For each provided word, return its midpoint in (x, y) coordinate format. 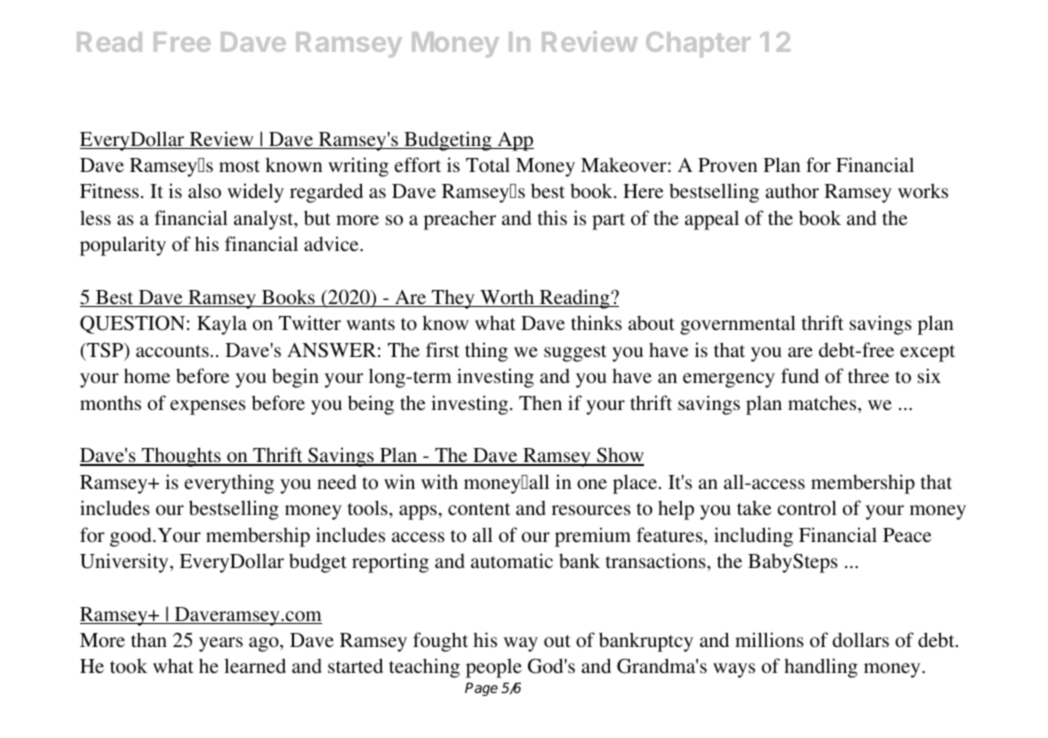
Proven (727, 165)
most (239, 166)
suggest (575, 353)
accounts (172, 351)
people (494, 668)
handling (821, 668)
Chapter (698, 44)
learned (255, 665)
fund (800, 375)
